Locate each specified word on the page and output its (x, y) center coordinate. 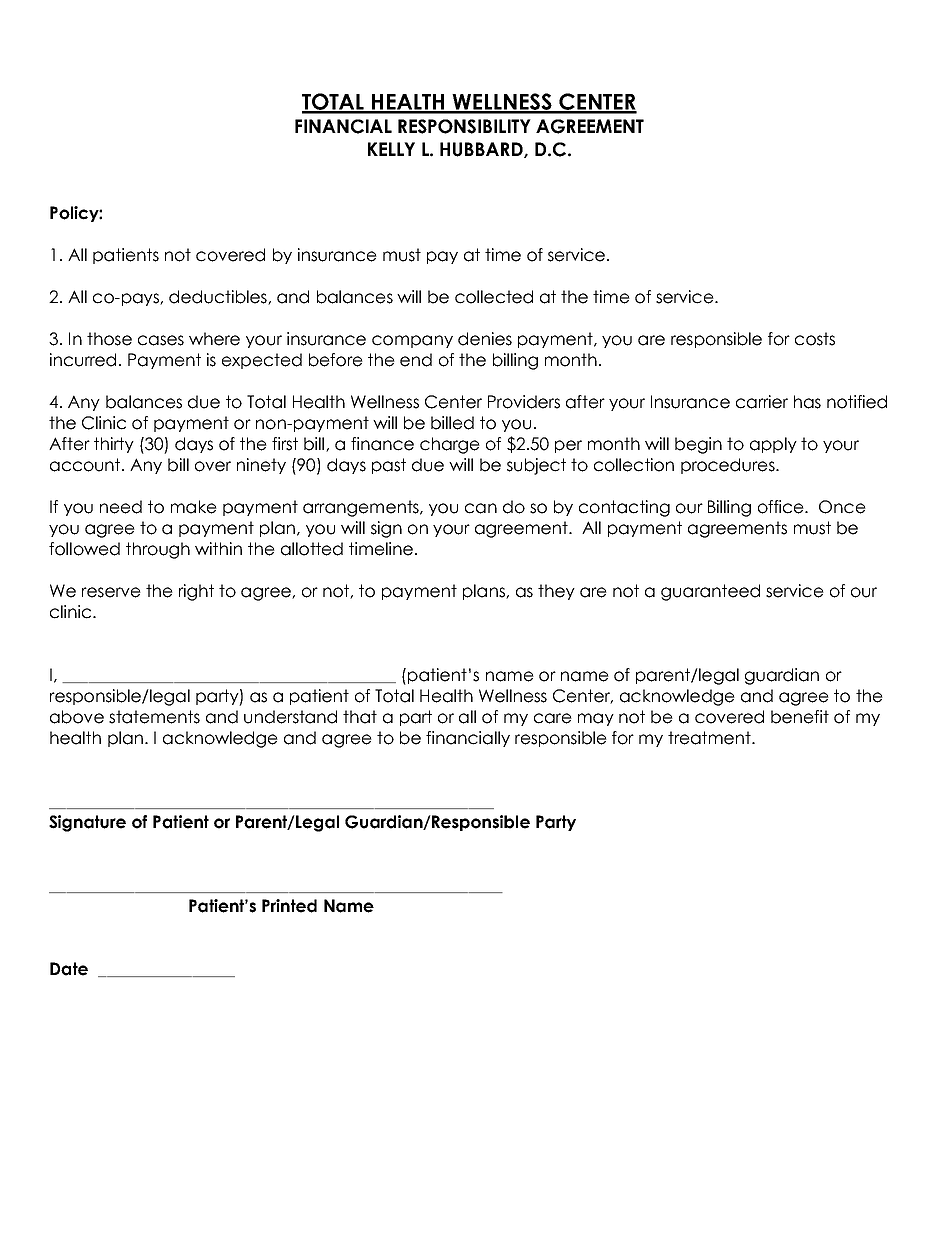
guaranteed (710, 592)
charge (450, 445)
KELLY (391, 149)
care (553, 718)
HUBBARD (482, 150)
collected (494, 297)
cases (161, 340)
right (196, 592)
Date (69, 969)
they (556, 592)
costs (815, 339)
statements (154, 717)
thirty (114, 445)
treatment (710, 738)
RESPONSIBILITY (464, 126)
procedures (729, 466)
